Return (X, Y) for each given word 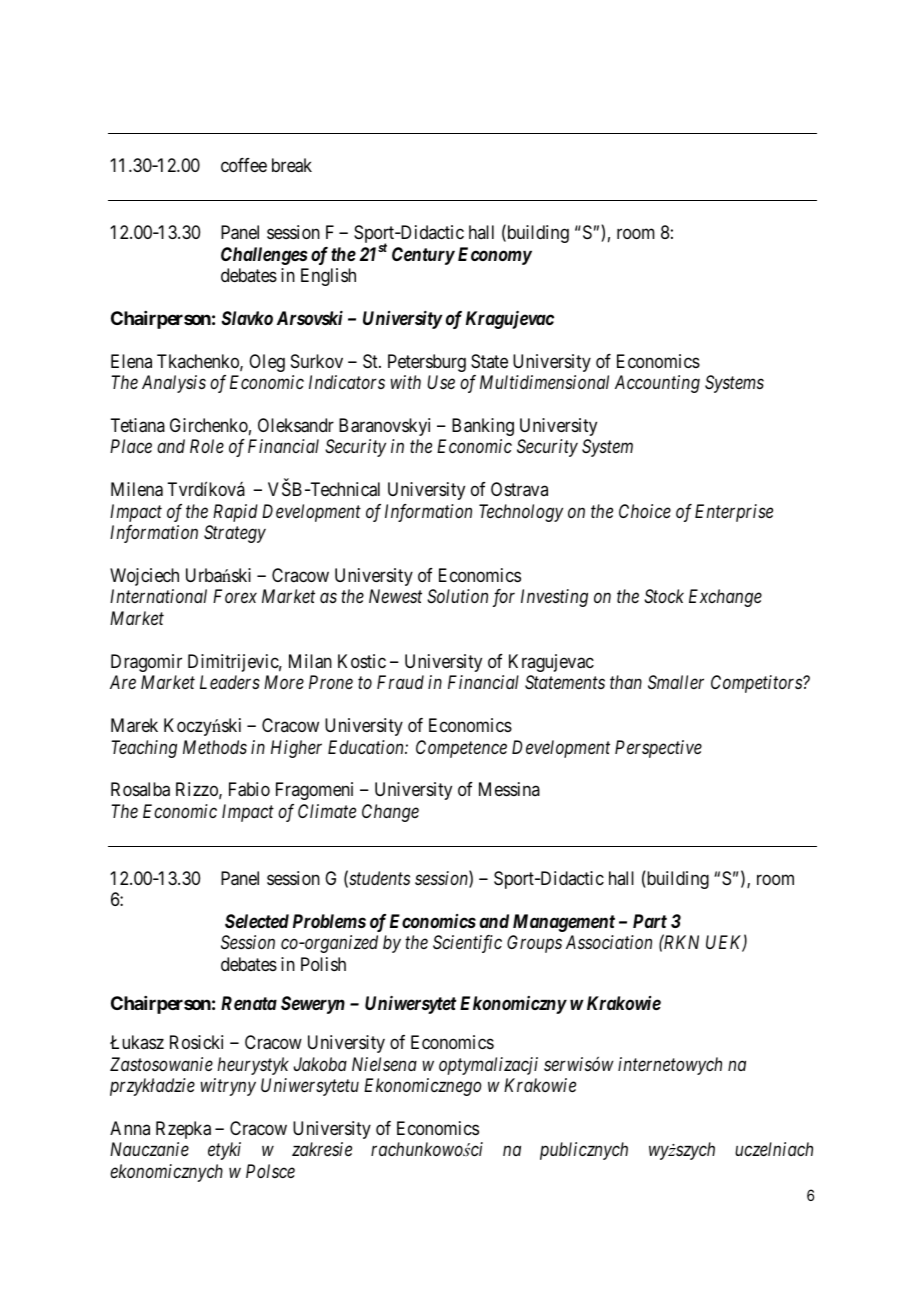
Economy (495, 256)
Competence (461, 749)
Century (423, 256)
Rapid (235, 513)
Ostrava (519, 489)
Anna (130, 1128)
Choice (645, 511)
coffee (244, 165)
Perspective (658, 749)
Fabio (249, 789)
